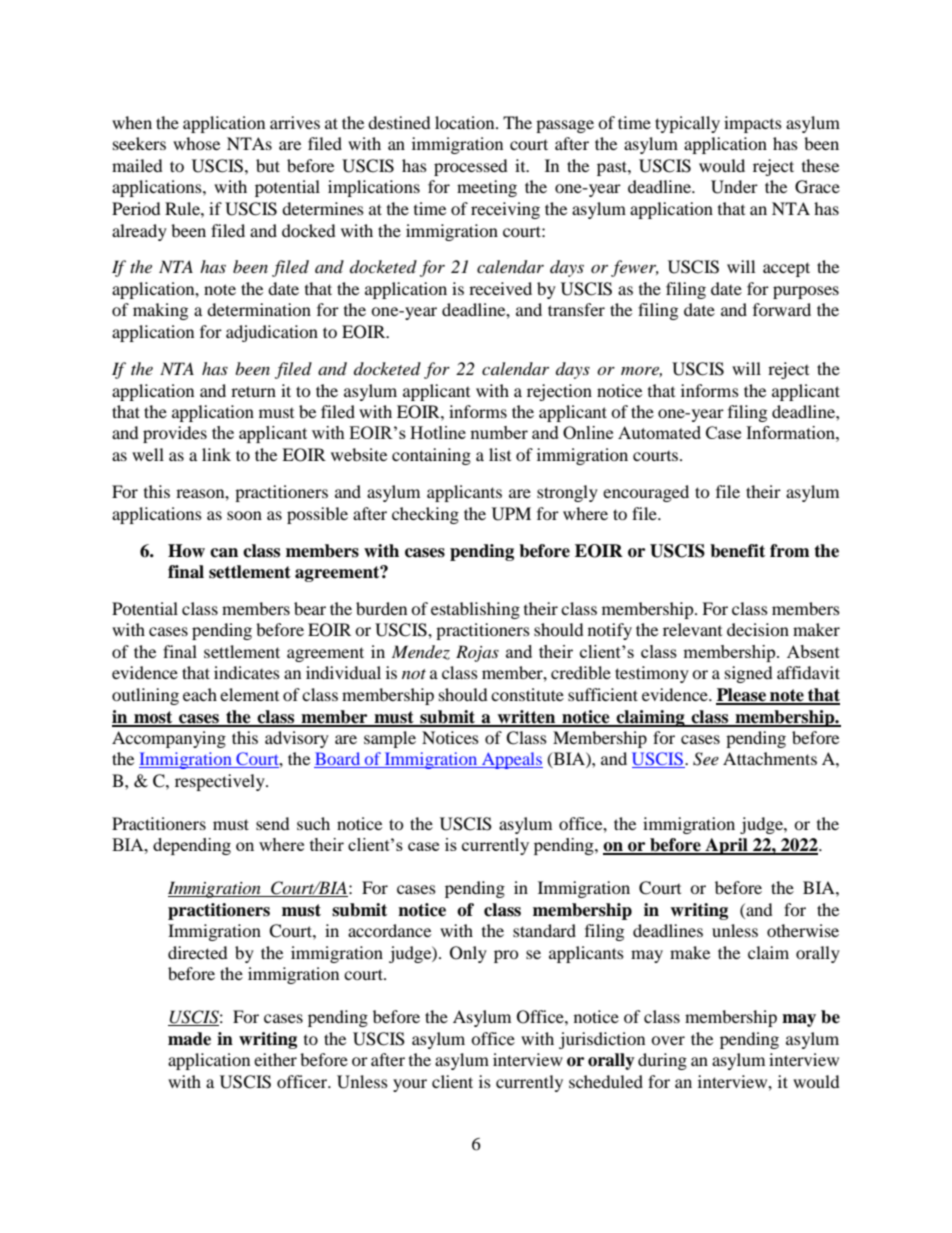 The height and width of the screenshot is (1233, 952). What do you see at coordinates (500, 454) in the screenshot?
I see `list` at bounding box center [500, 454].
